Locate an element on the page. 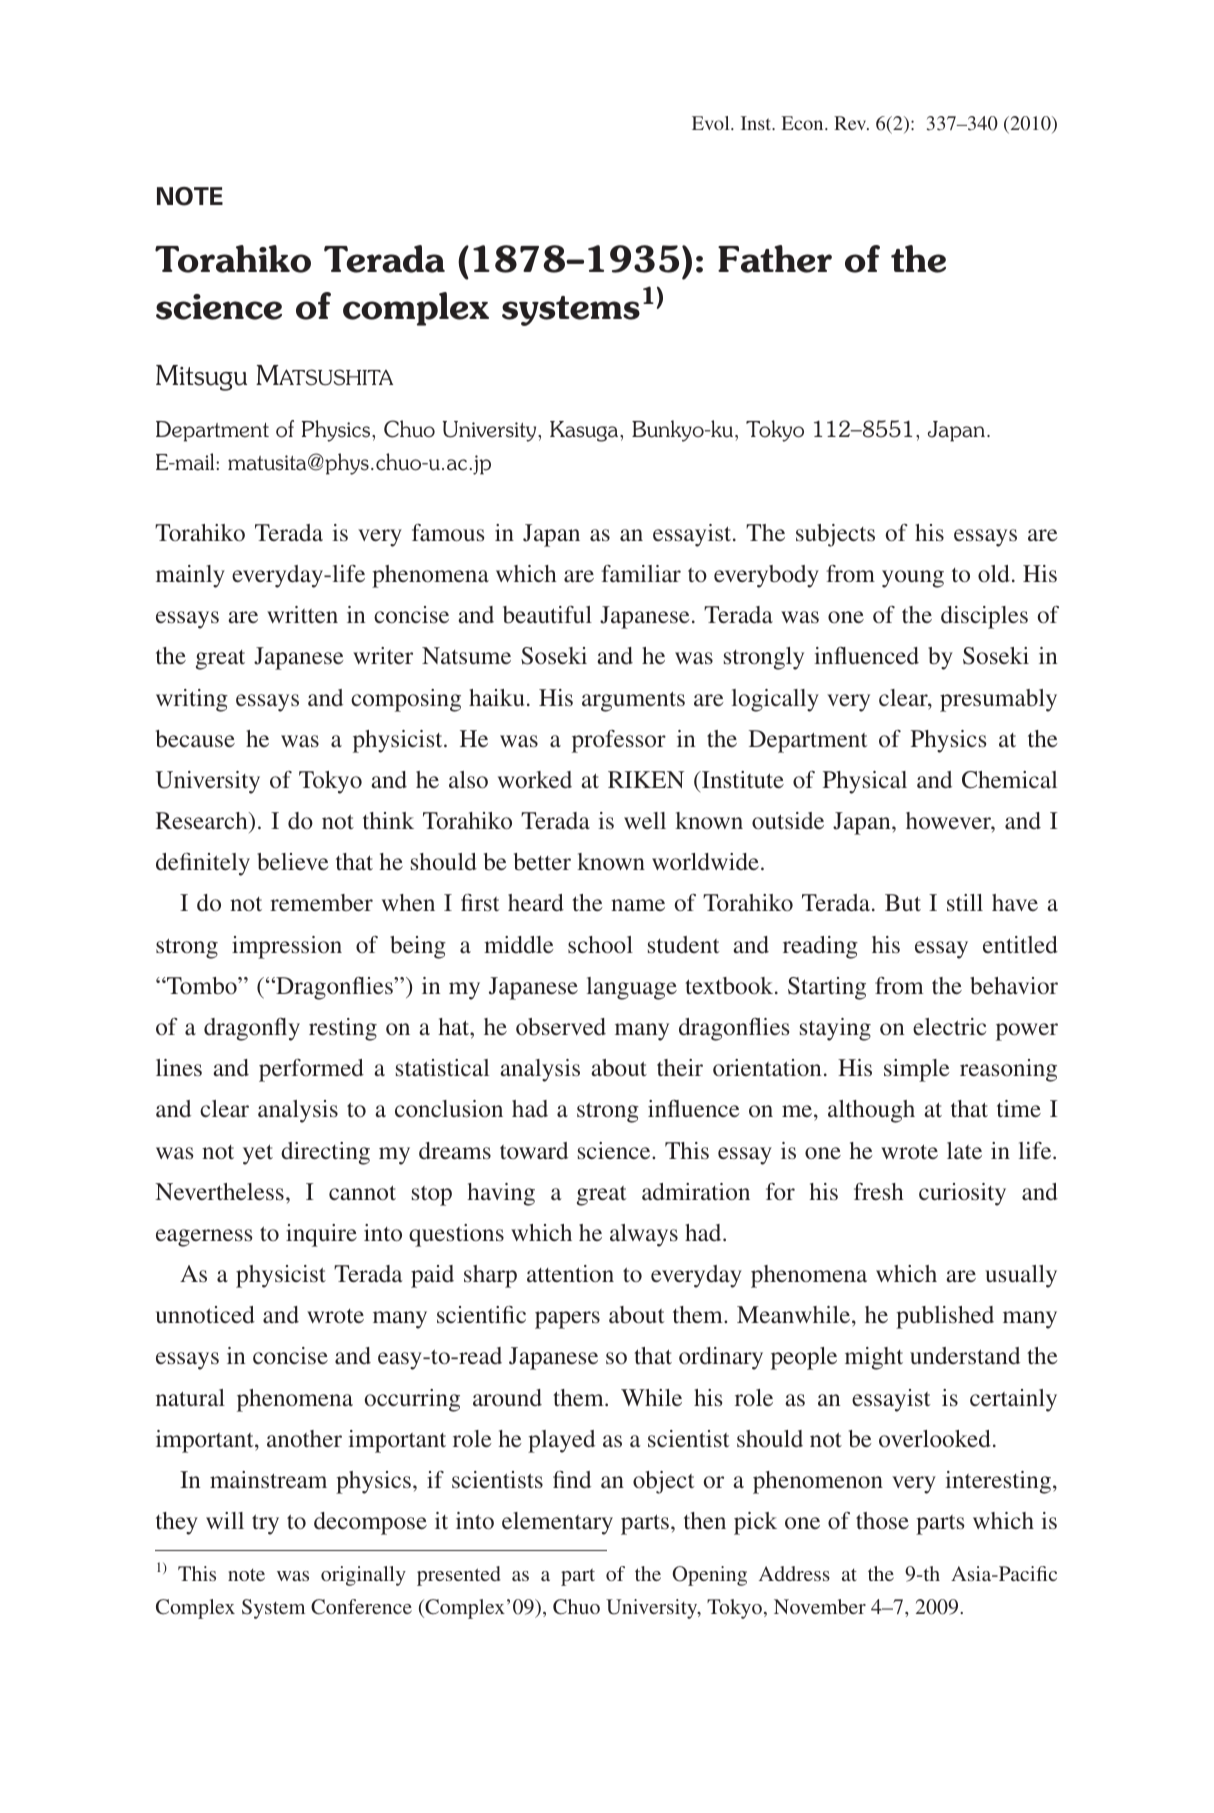 The width and height of the document is (1214, 1813). their is located at coordinates (680, 1067).
